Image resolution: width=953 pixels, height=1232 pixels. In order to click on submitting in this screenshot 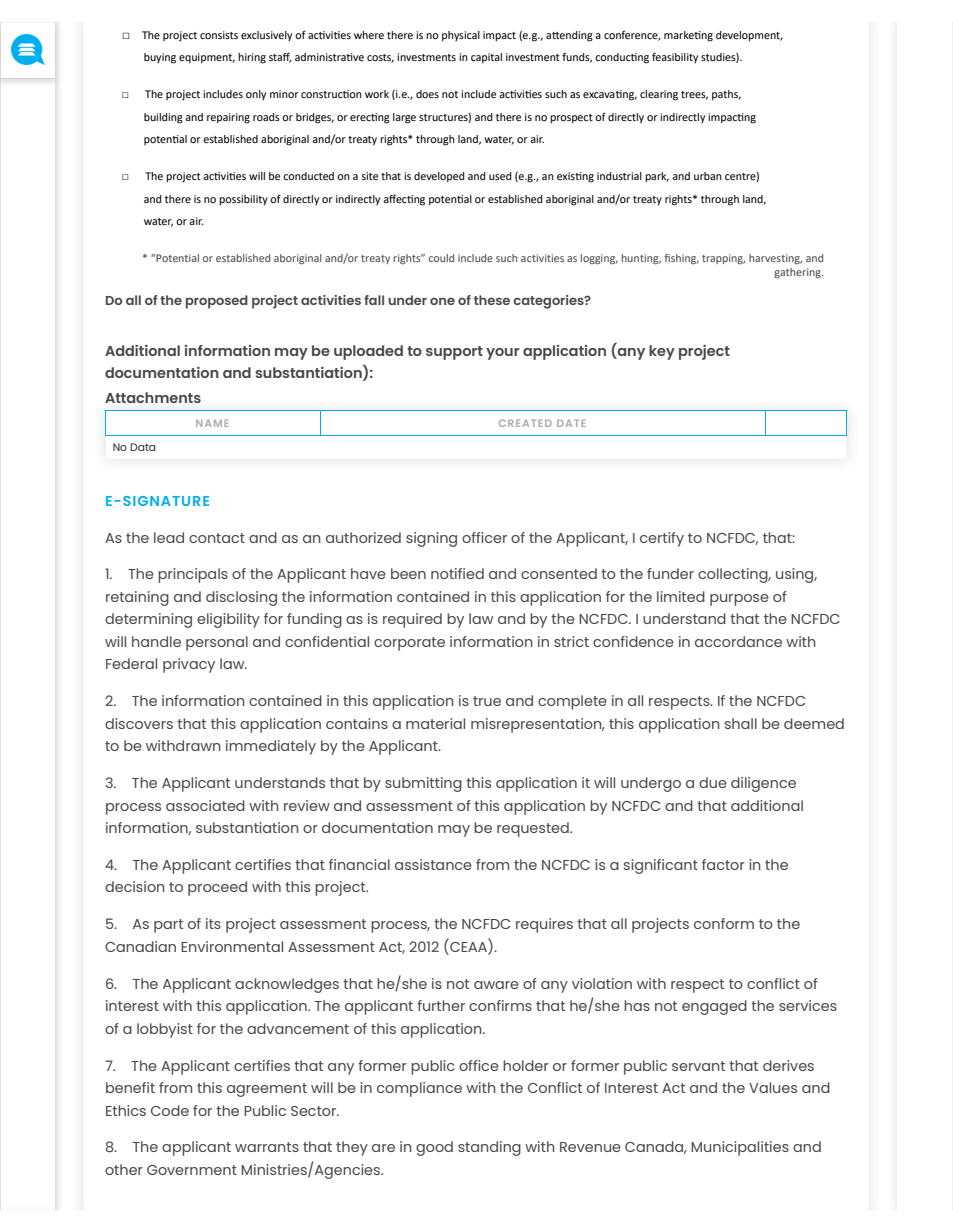, I will do `click(423, 784)`.
